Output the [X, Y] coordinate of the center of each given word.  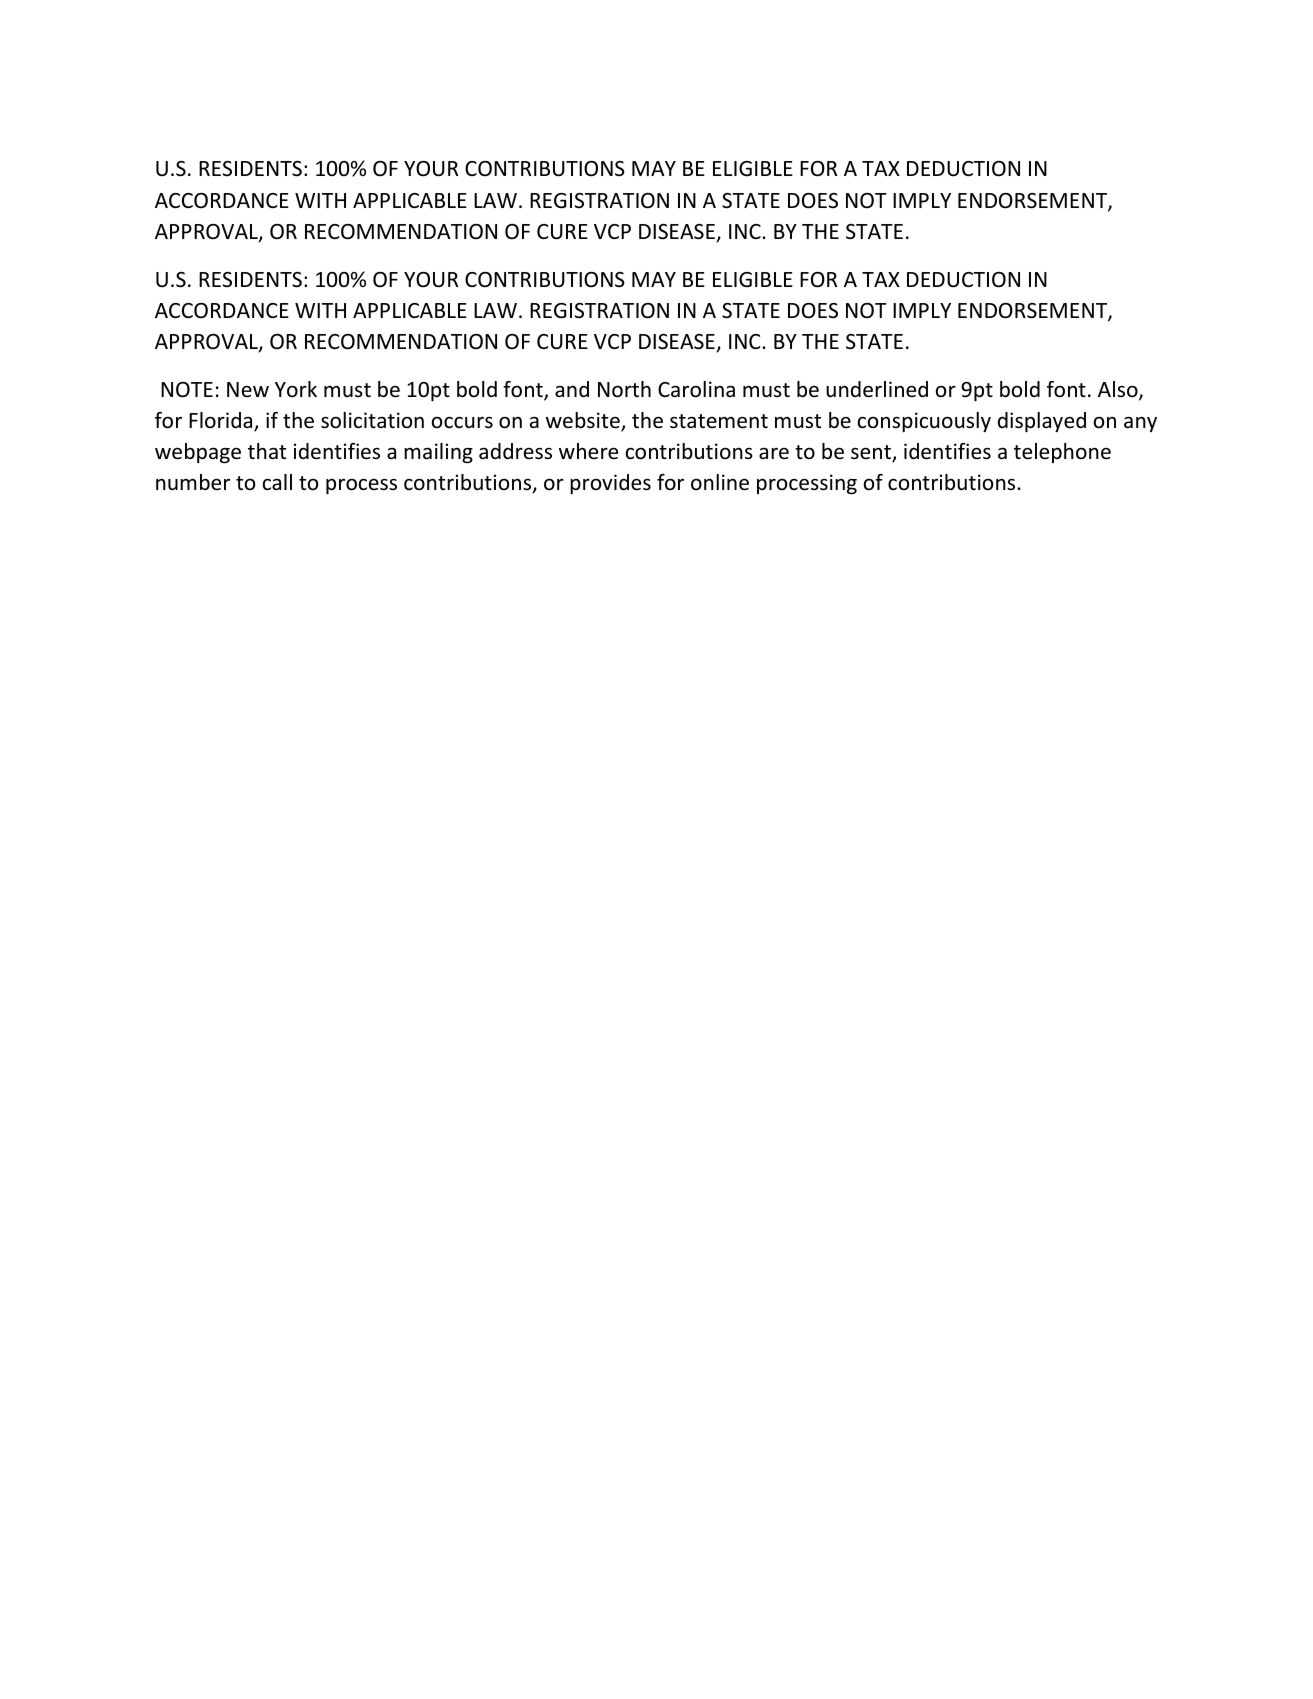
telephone [1062, 453]
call [277, 482]
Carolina [696, 389]
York [296, 389]
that [267, 451]
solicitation [372, 420]
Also [1119, 390]
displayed [1042, 422]
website [584, 422]
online [720, 482]
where [588, 451]
